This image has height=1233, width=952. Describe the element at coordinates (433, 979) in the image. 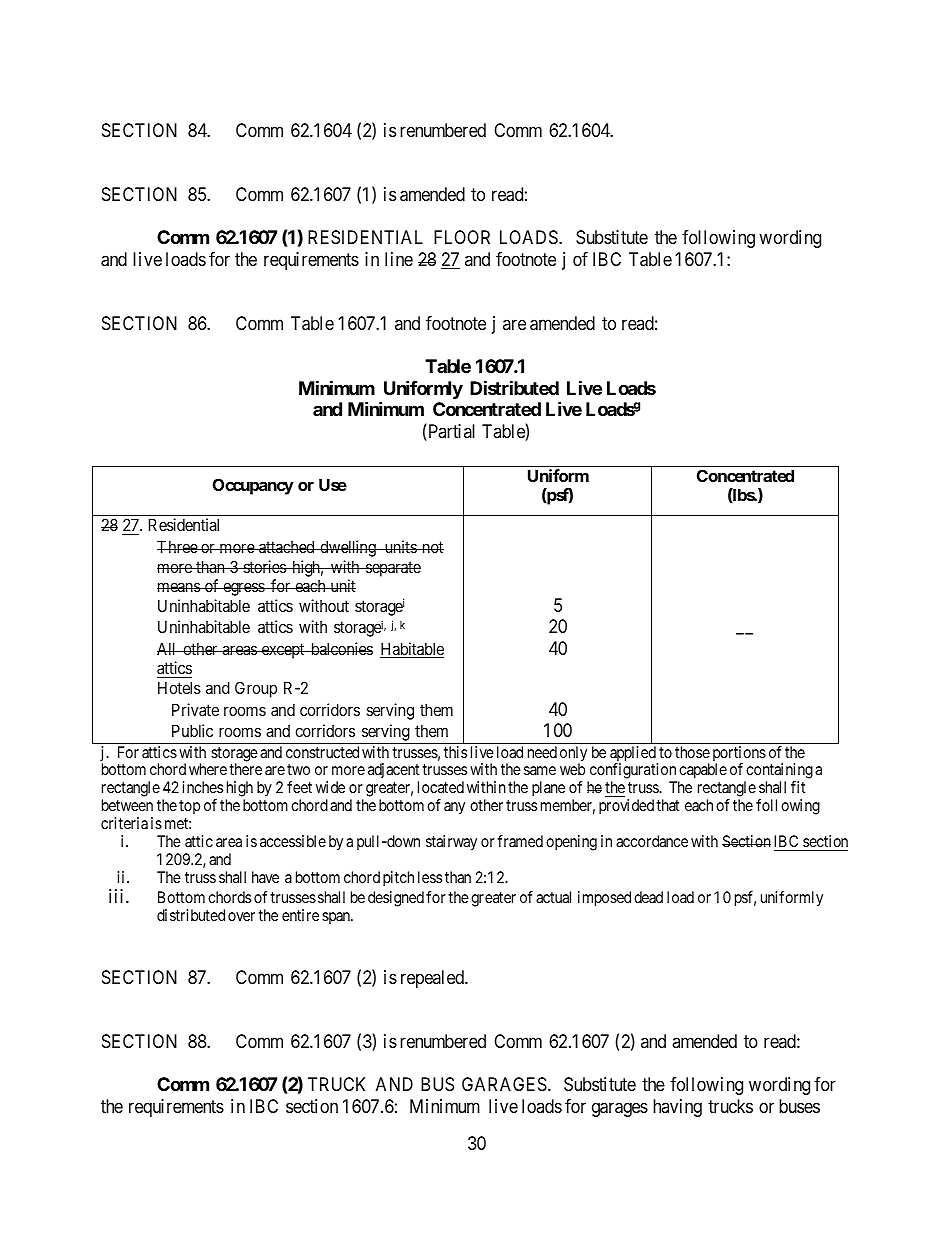

I see `repealed` at that location.
